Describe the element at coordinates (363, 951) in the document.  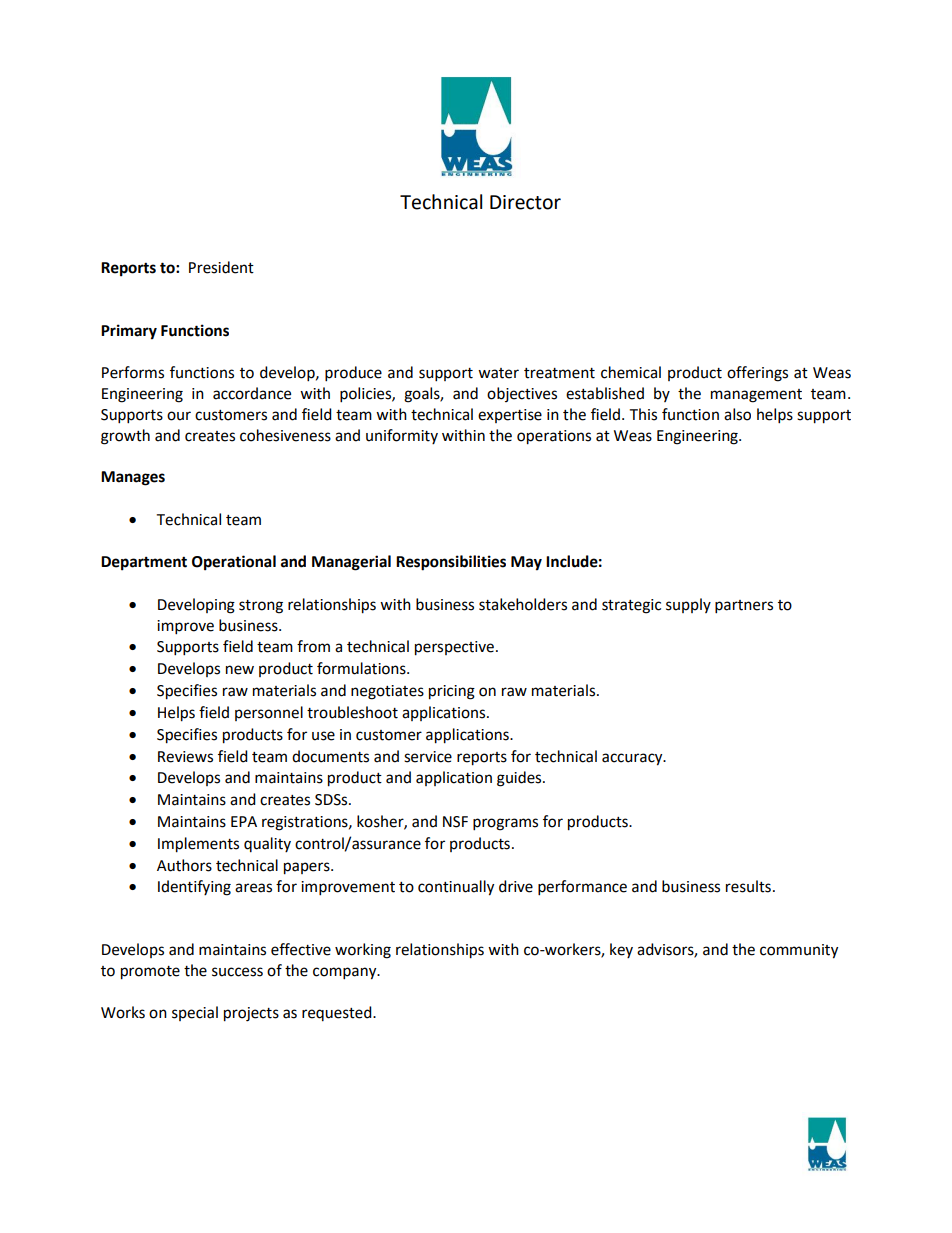
I see `working` at that location.
